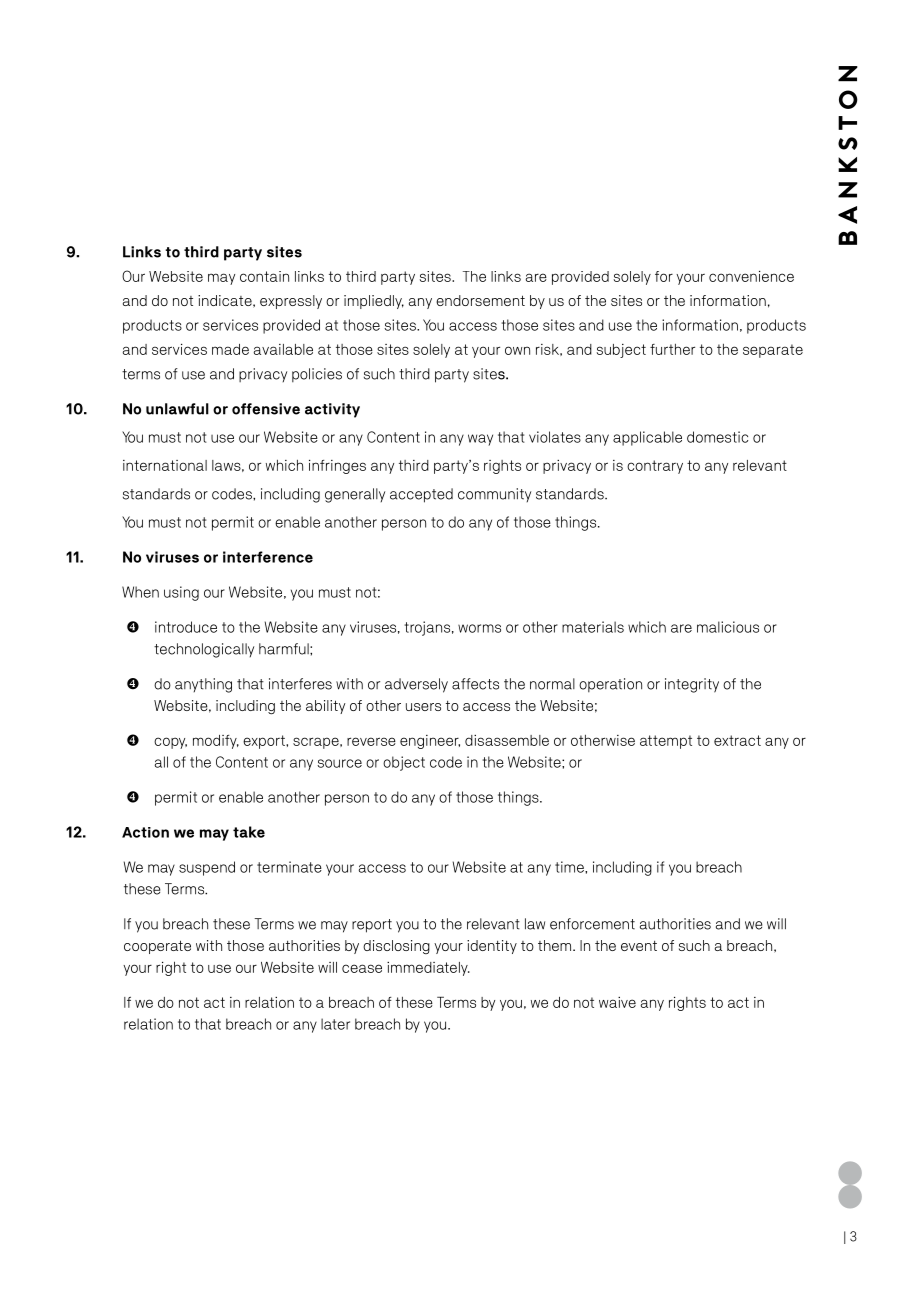 This document has height=1308, width=924. I want to click on endorsement, so click(480, 300).
